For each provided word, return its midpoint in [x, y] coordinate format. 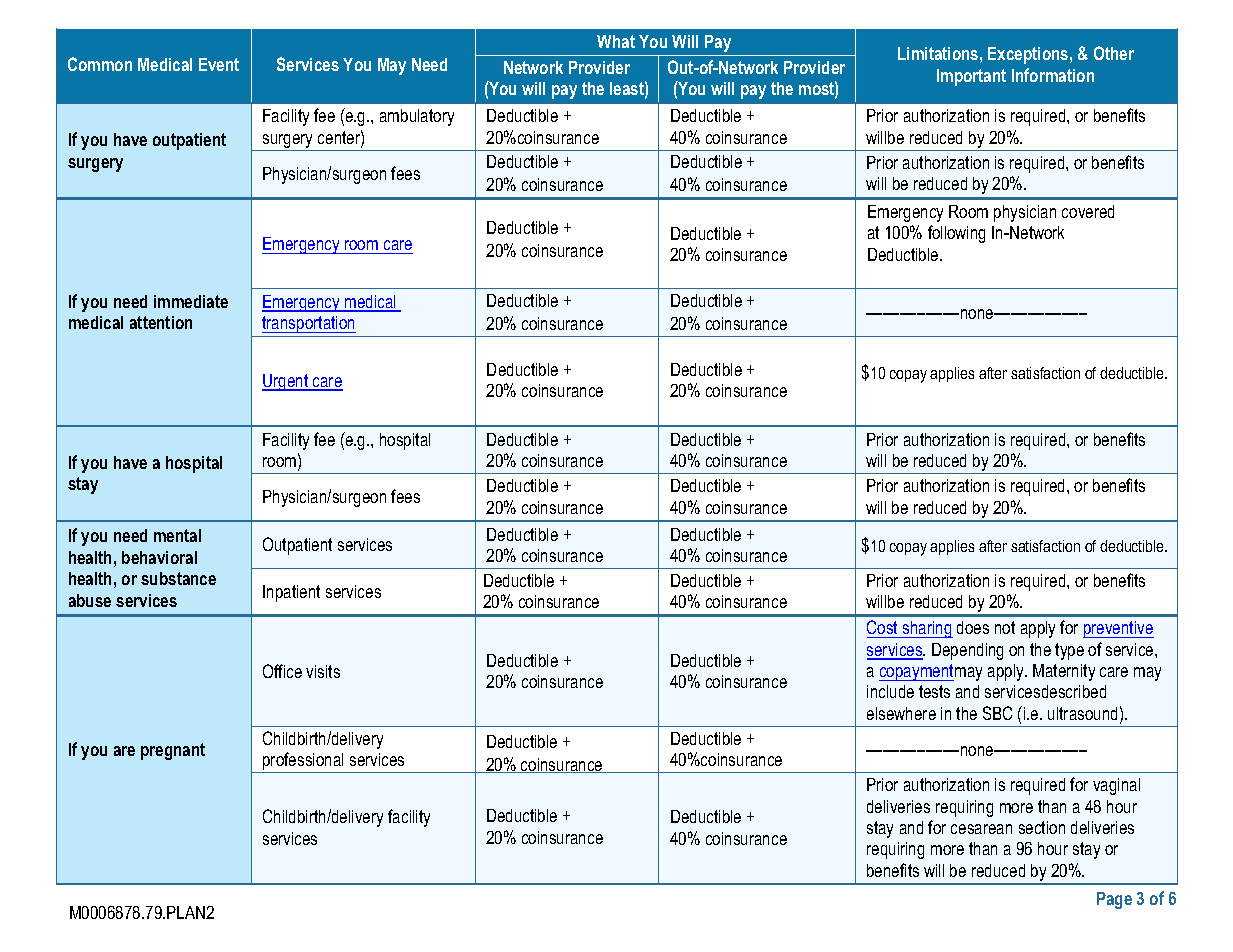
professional [303, 762]
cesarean [981, 829]
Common [100, 64]
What [616, 41]
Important [971, 77]
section [1042, 827]
